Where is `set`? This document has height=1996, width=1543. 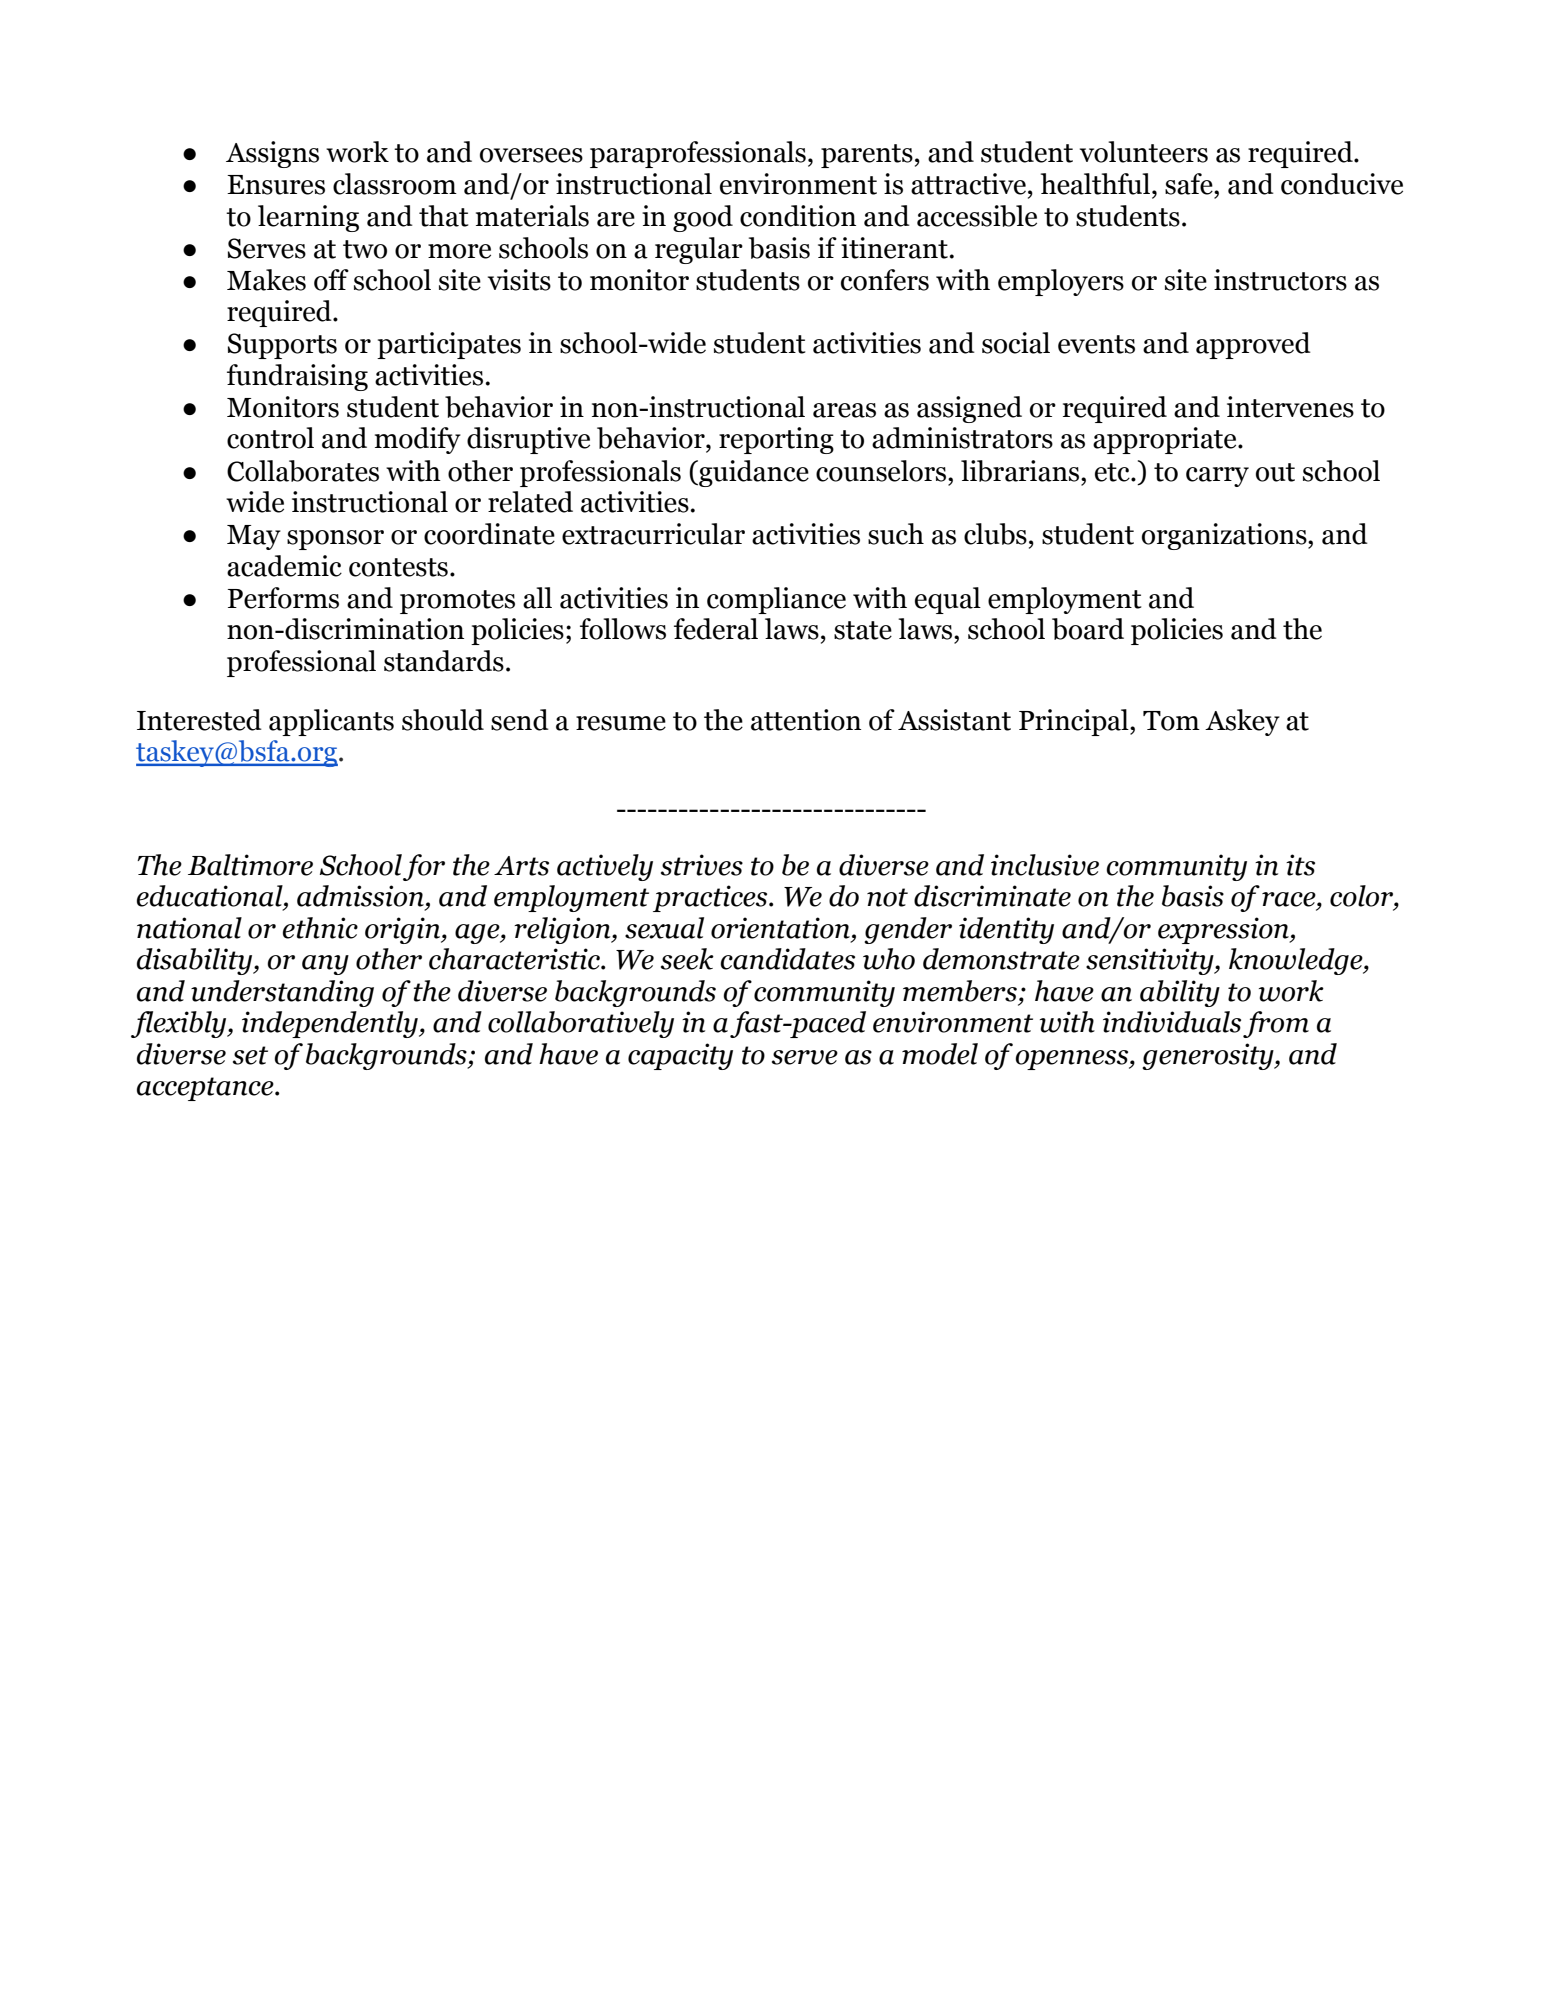
set is located at coordinates (250, 1055).
